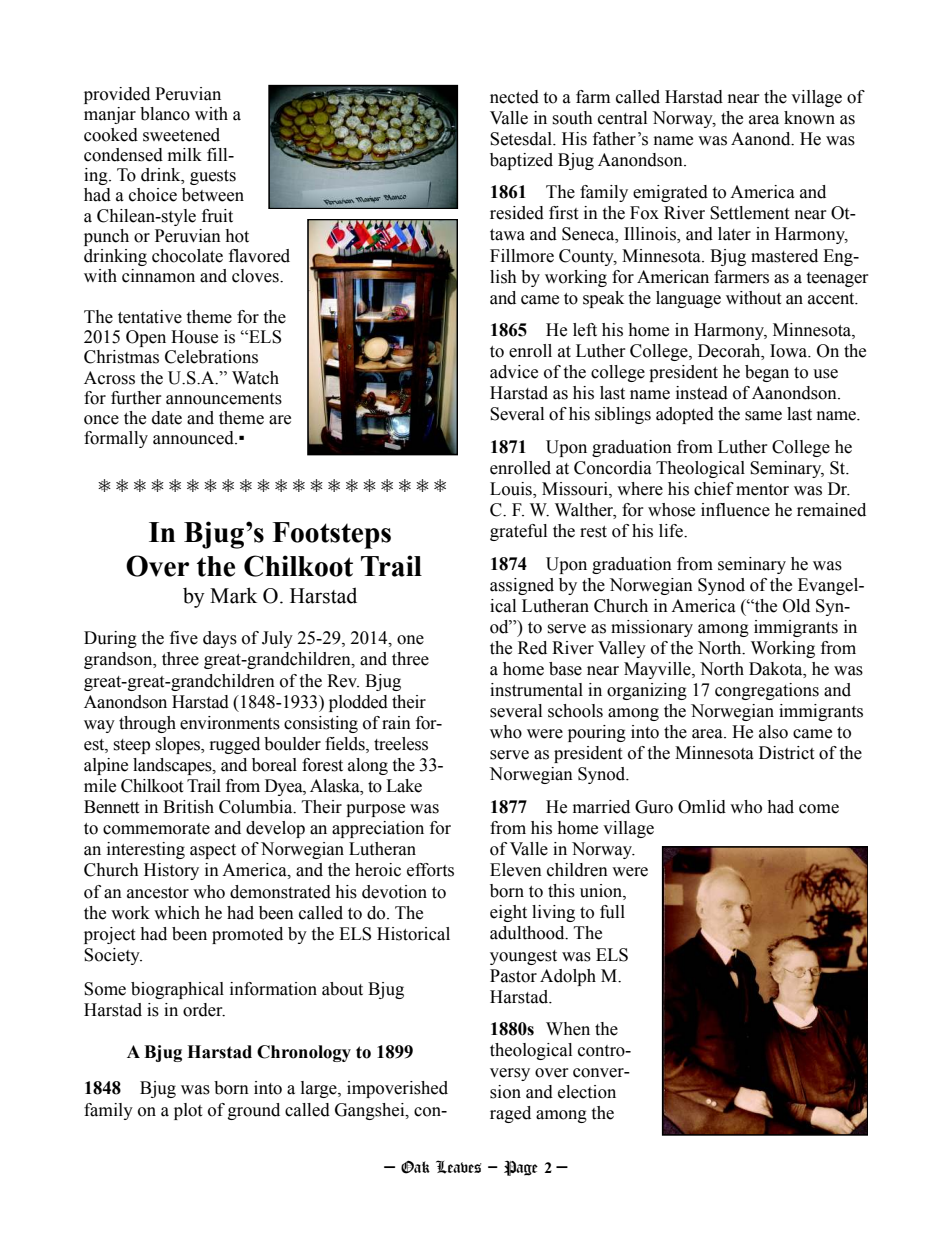 The height and width of the screenshot is (1233, 952). Describe the element at coordinates (587, 1092) in the screenshot. I see `election` at that location.
